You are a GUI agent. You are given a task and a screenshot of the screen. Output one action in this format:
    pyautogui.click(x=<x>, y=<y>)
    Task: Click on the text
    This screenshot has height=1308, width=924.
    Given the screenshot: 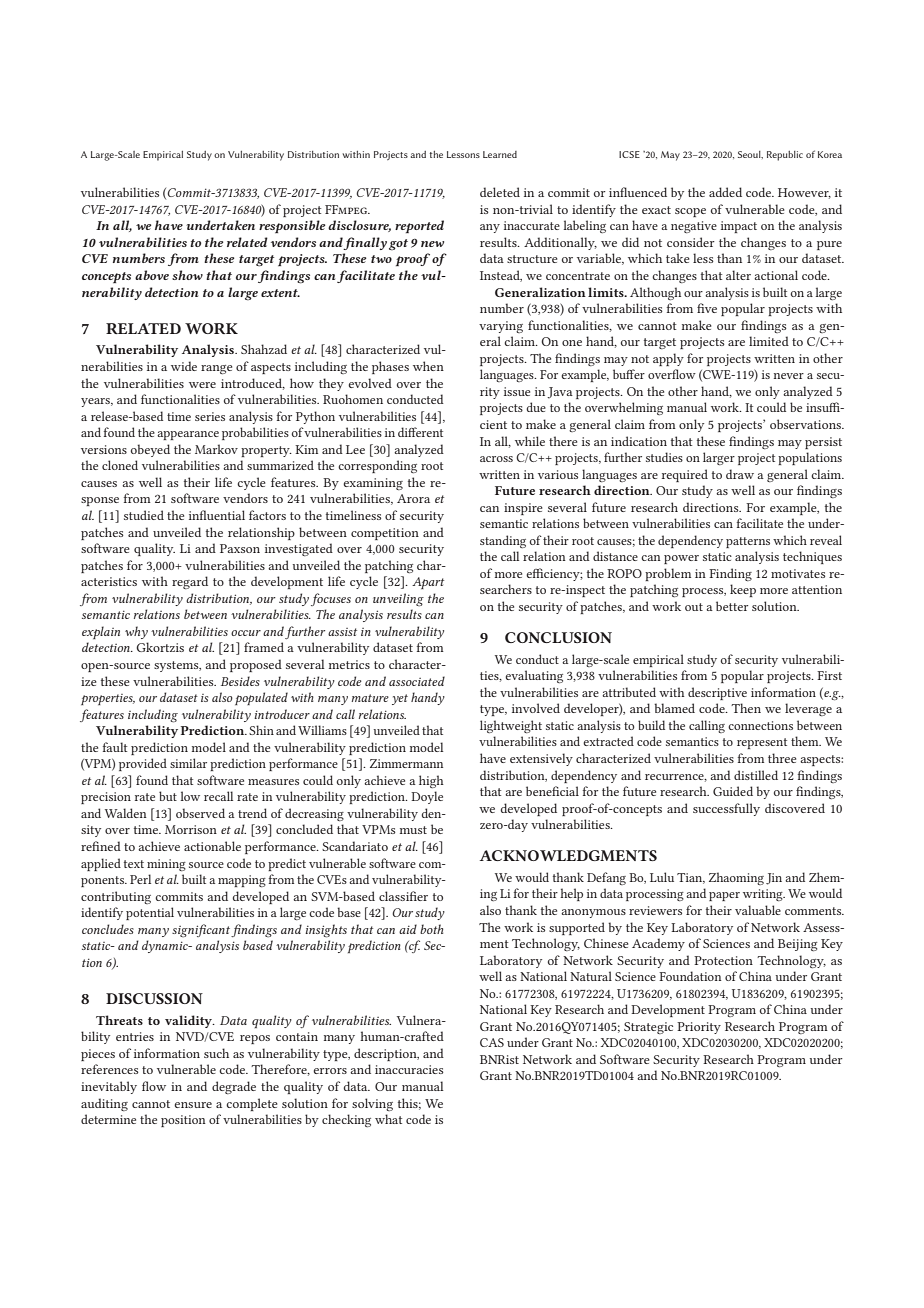 What is the action you would take?
    pyautogui.click(x=134, y=864)
